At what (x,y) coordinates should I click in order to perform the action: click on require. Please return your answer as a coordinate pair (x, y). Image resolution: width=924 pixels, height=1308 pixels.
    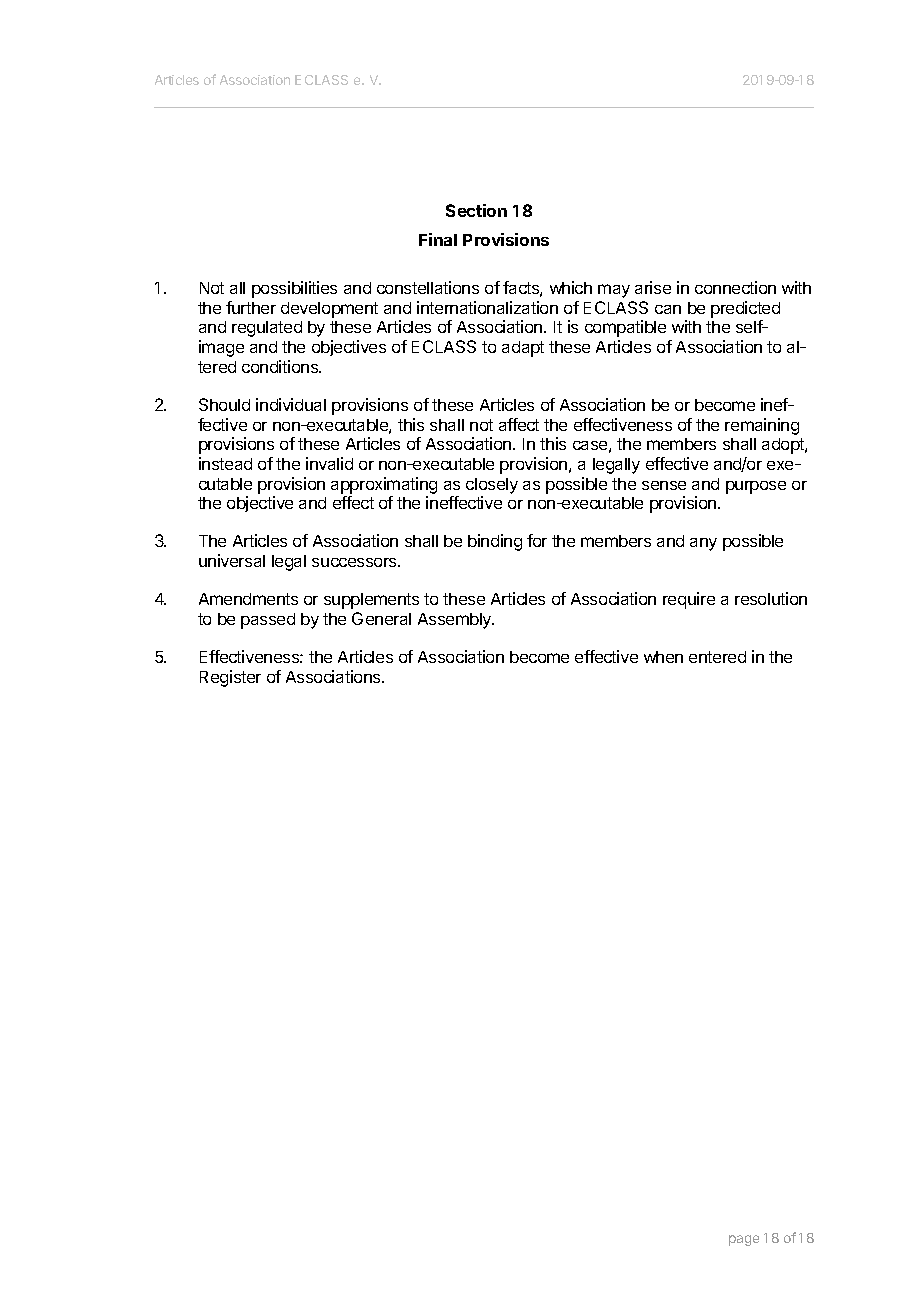
    Looking at the image, I should click on (689, 600).
